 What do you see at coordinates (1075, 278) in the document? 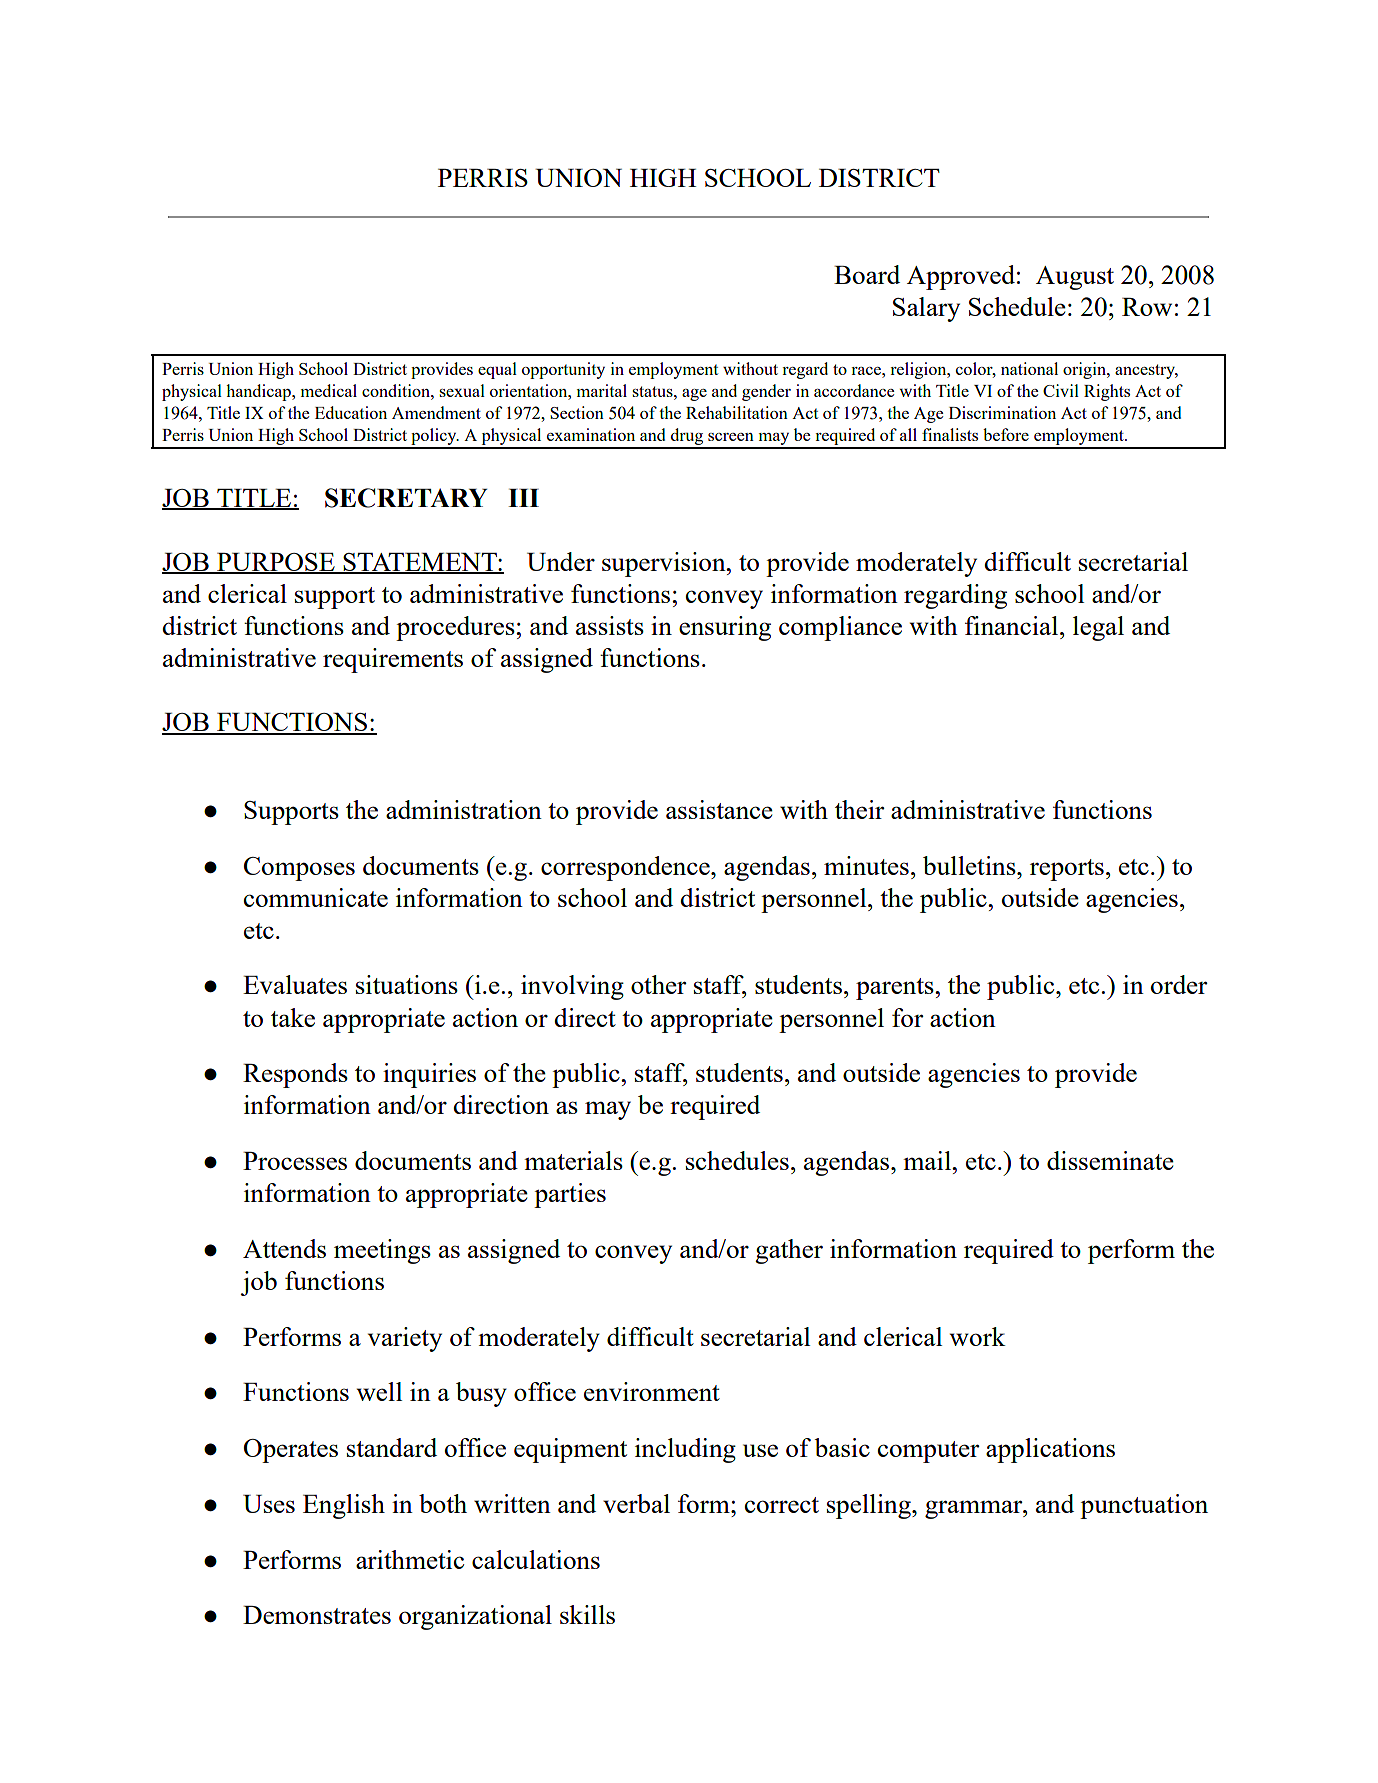
I see `August` at bounding box center [1075, 278].
